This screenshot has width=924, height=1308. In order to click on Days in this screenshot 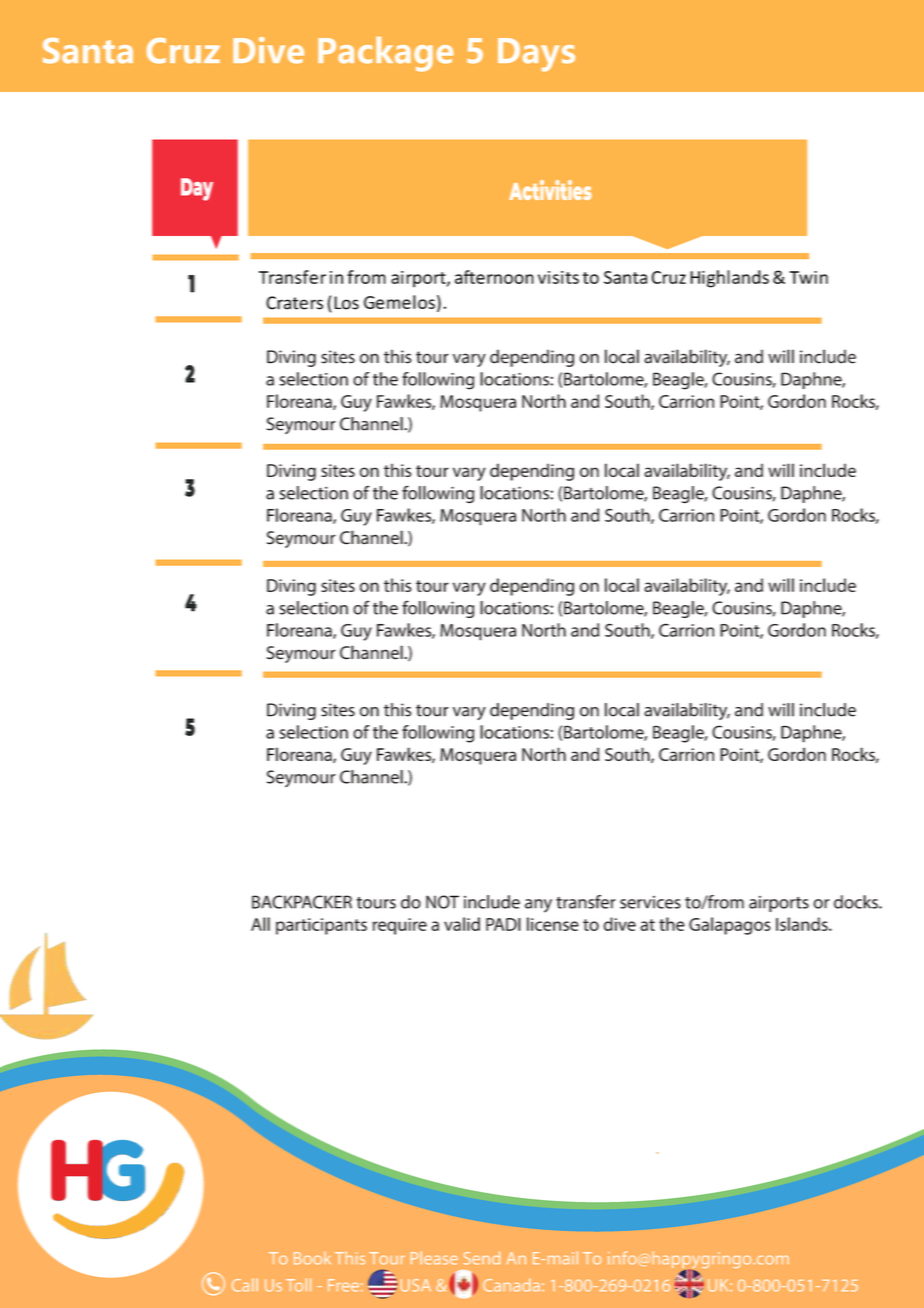, I will do `click(536, 55)`.
